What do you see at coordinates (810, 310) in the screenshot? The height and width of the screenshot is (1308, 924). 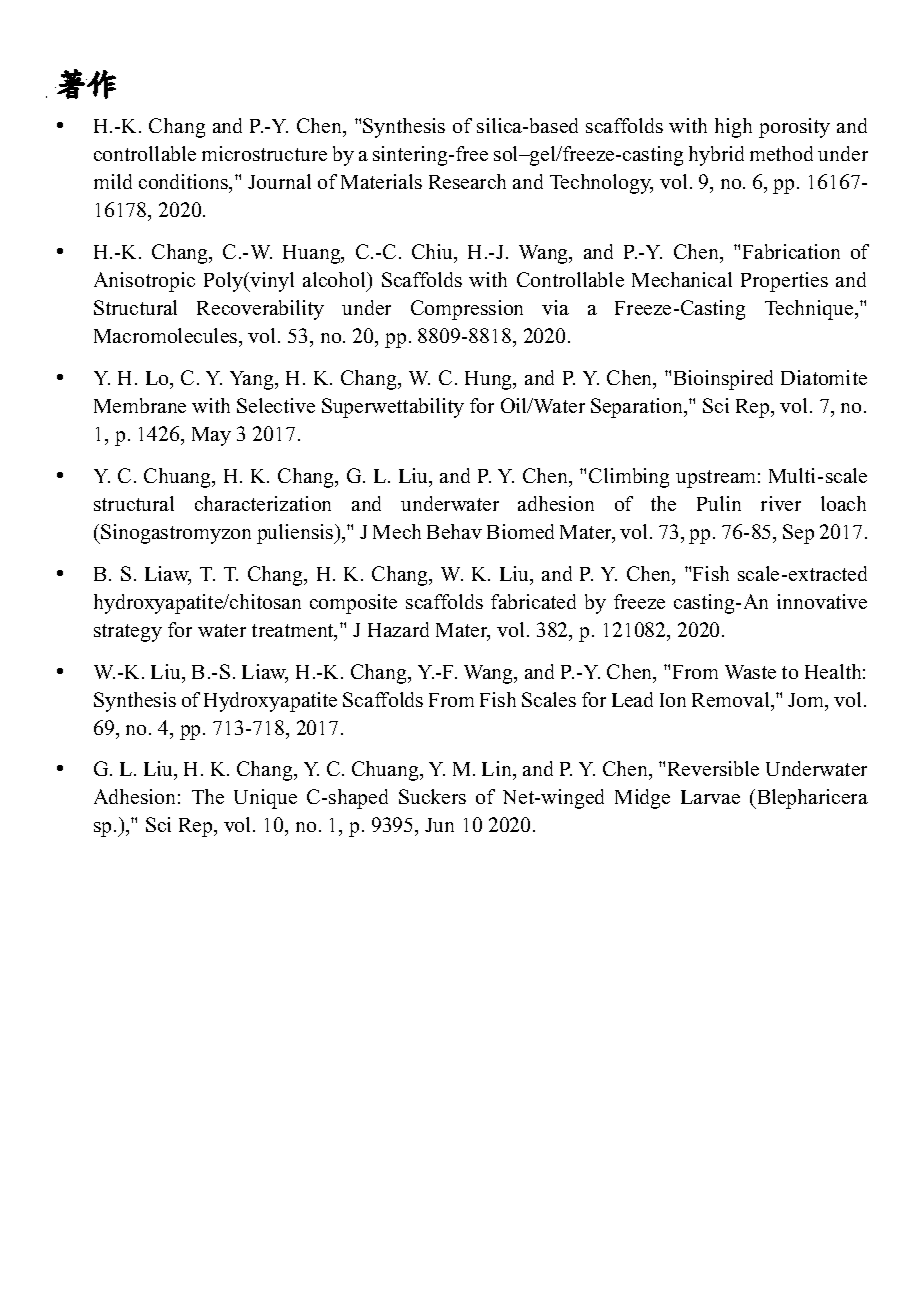 I see `Technique` at bounding box center [810, 310].
